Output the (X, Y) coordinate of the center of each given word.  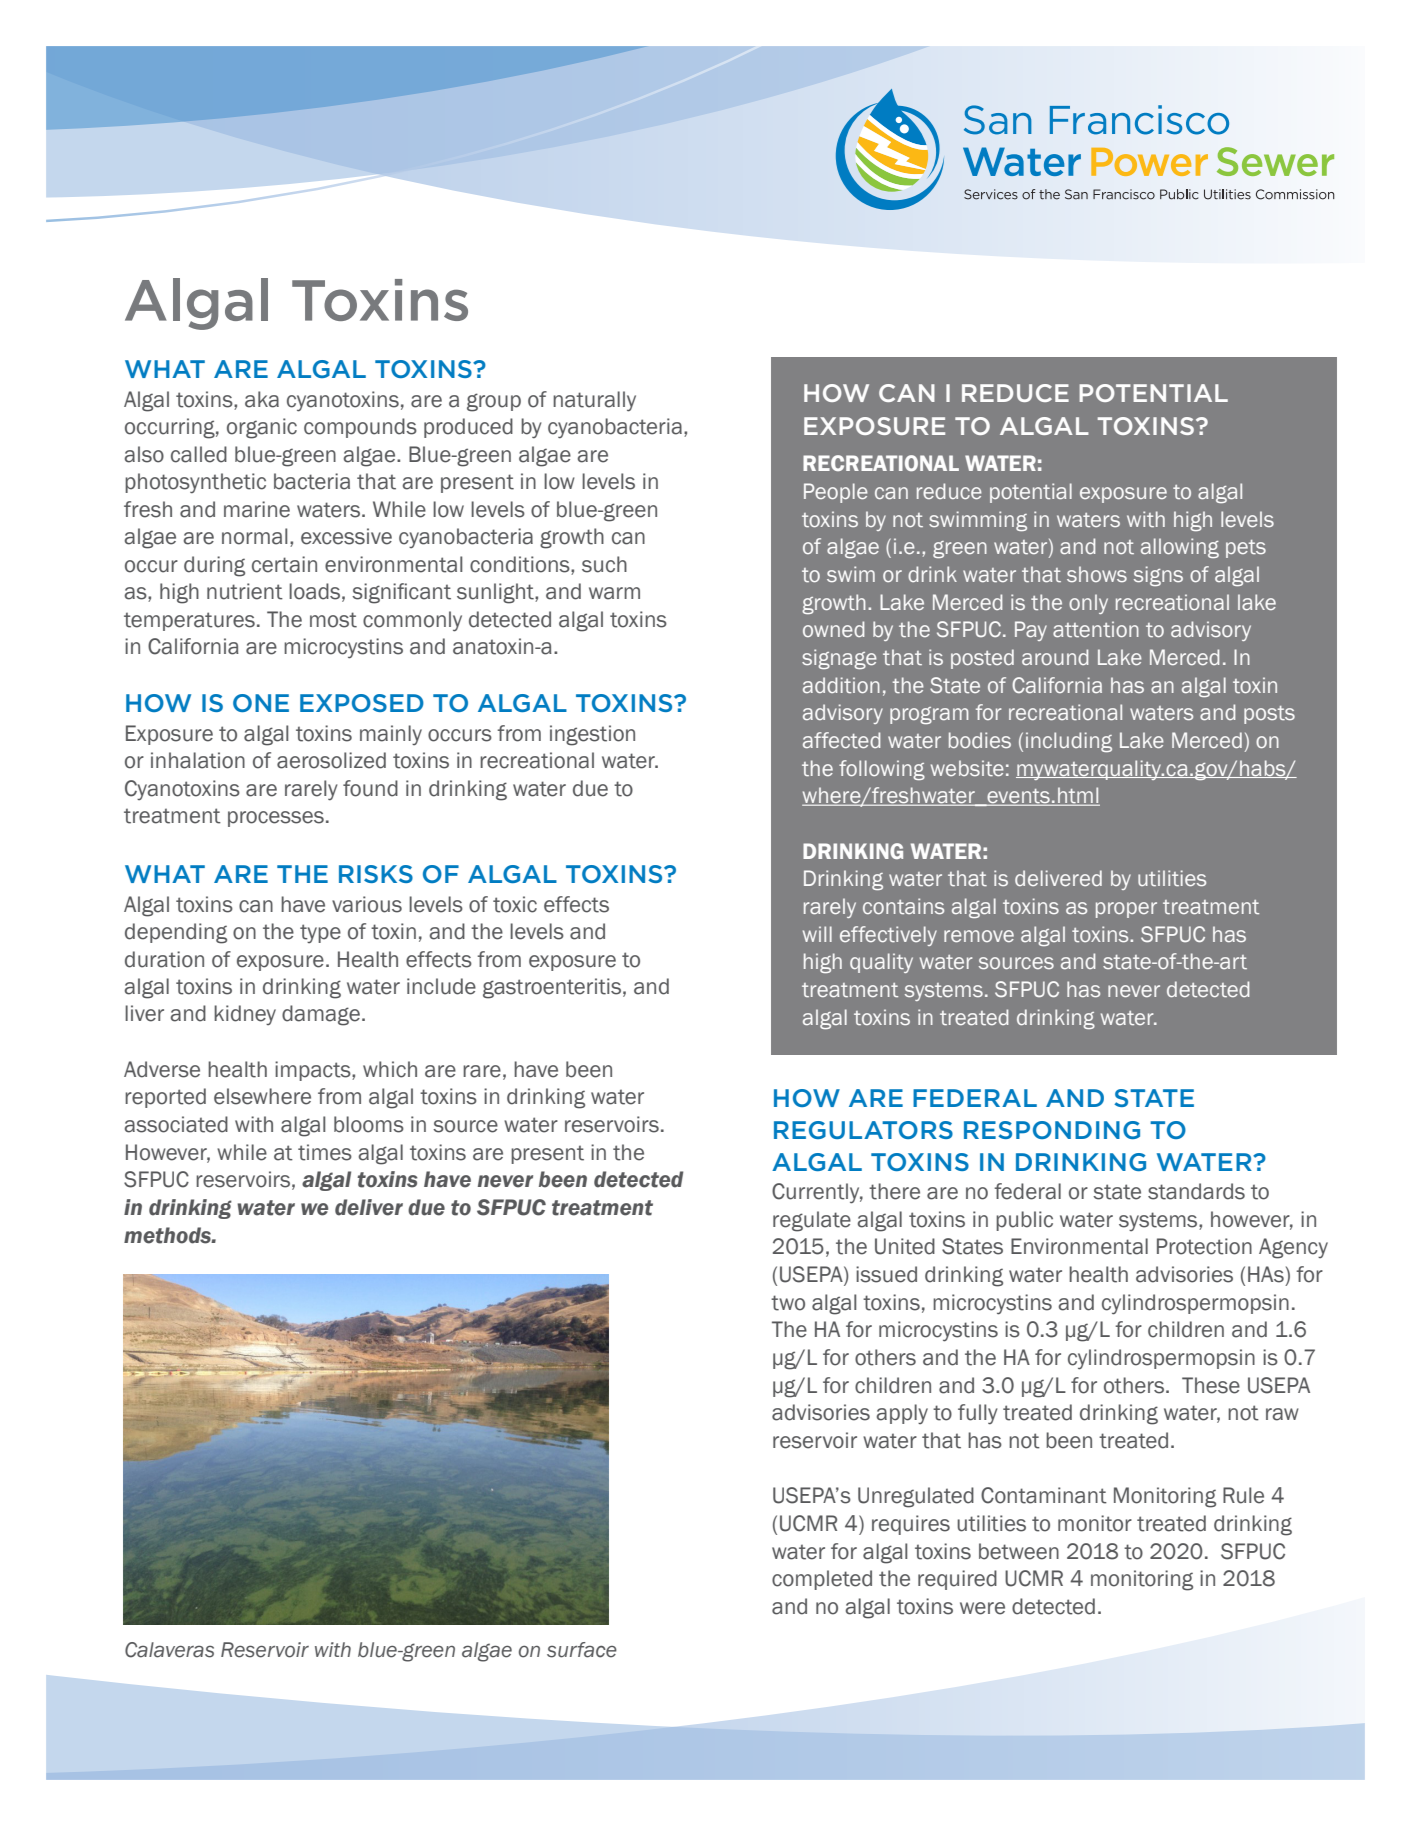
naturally (594, 401)
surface (582, 1650)
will (817, 934)
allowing (1180, 548)
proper (1126, 910)
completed (822, 1580)
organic (262, 428)
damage (321, 1015)
